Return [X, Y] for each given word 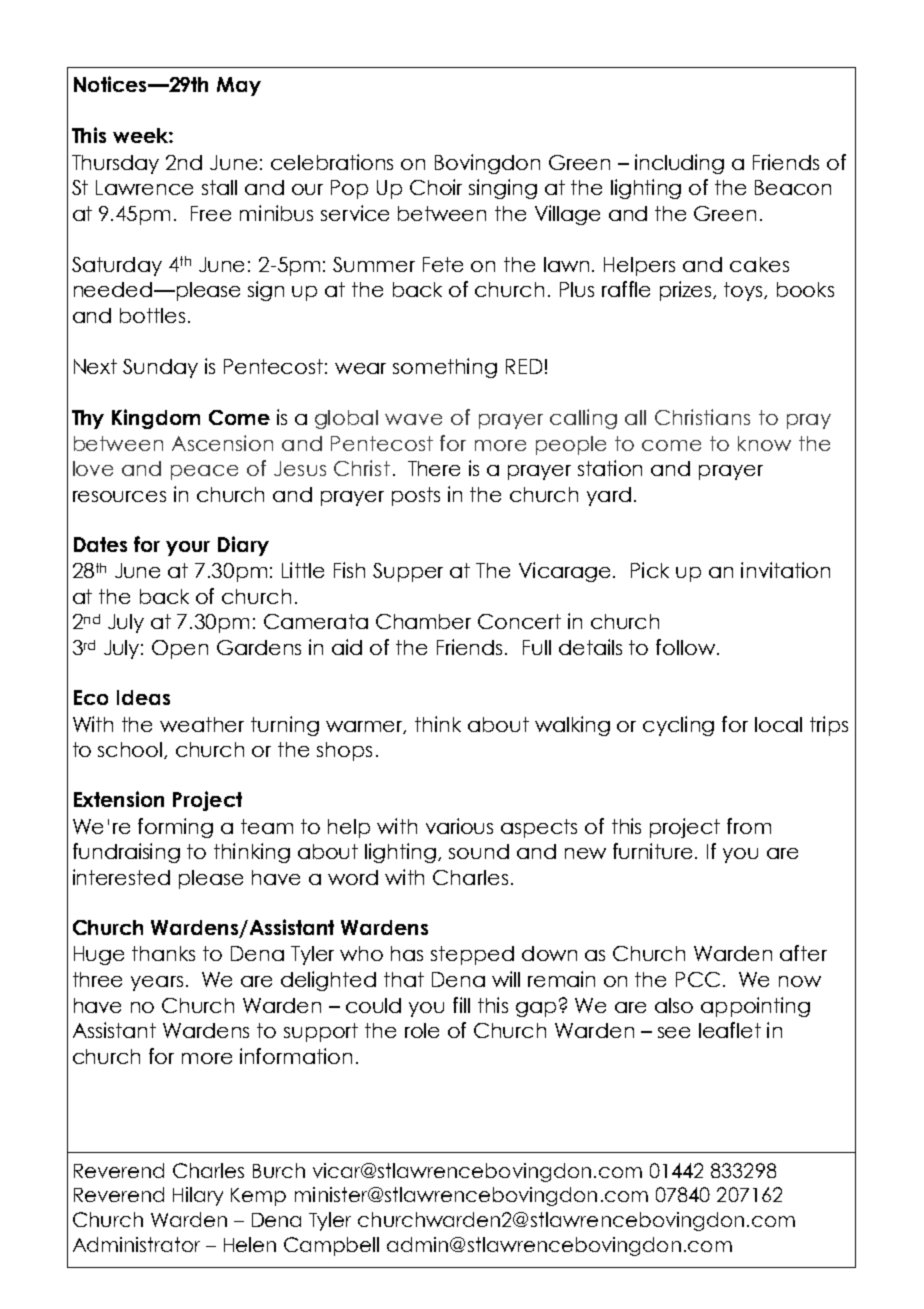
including [679, 164]
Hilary [198, 1196]
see [674, 1032]
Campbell [331, 1246]
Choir [436, 187]
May [239, 86]
